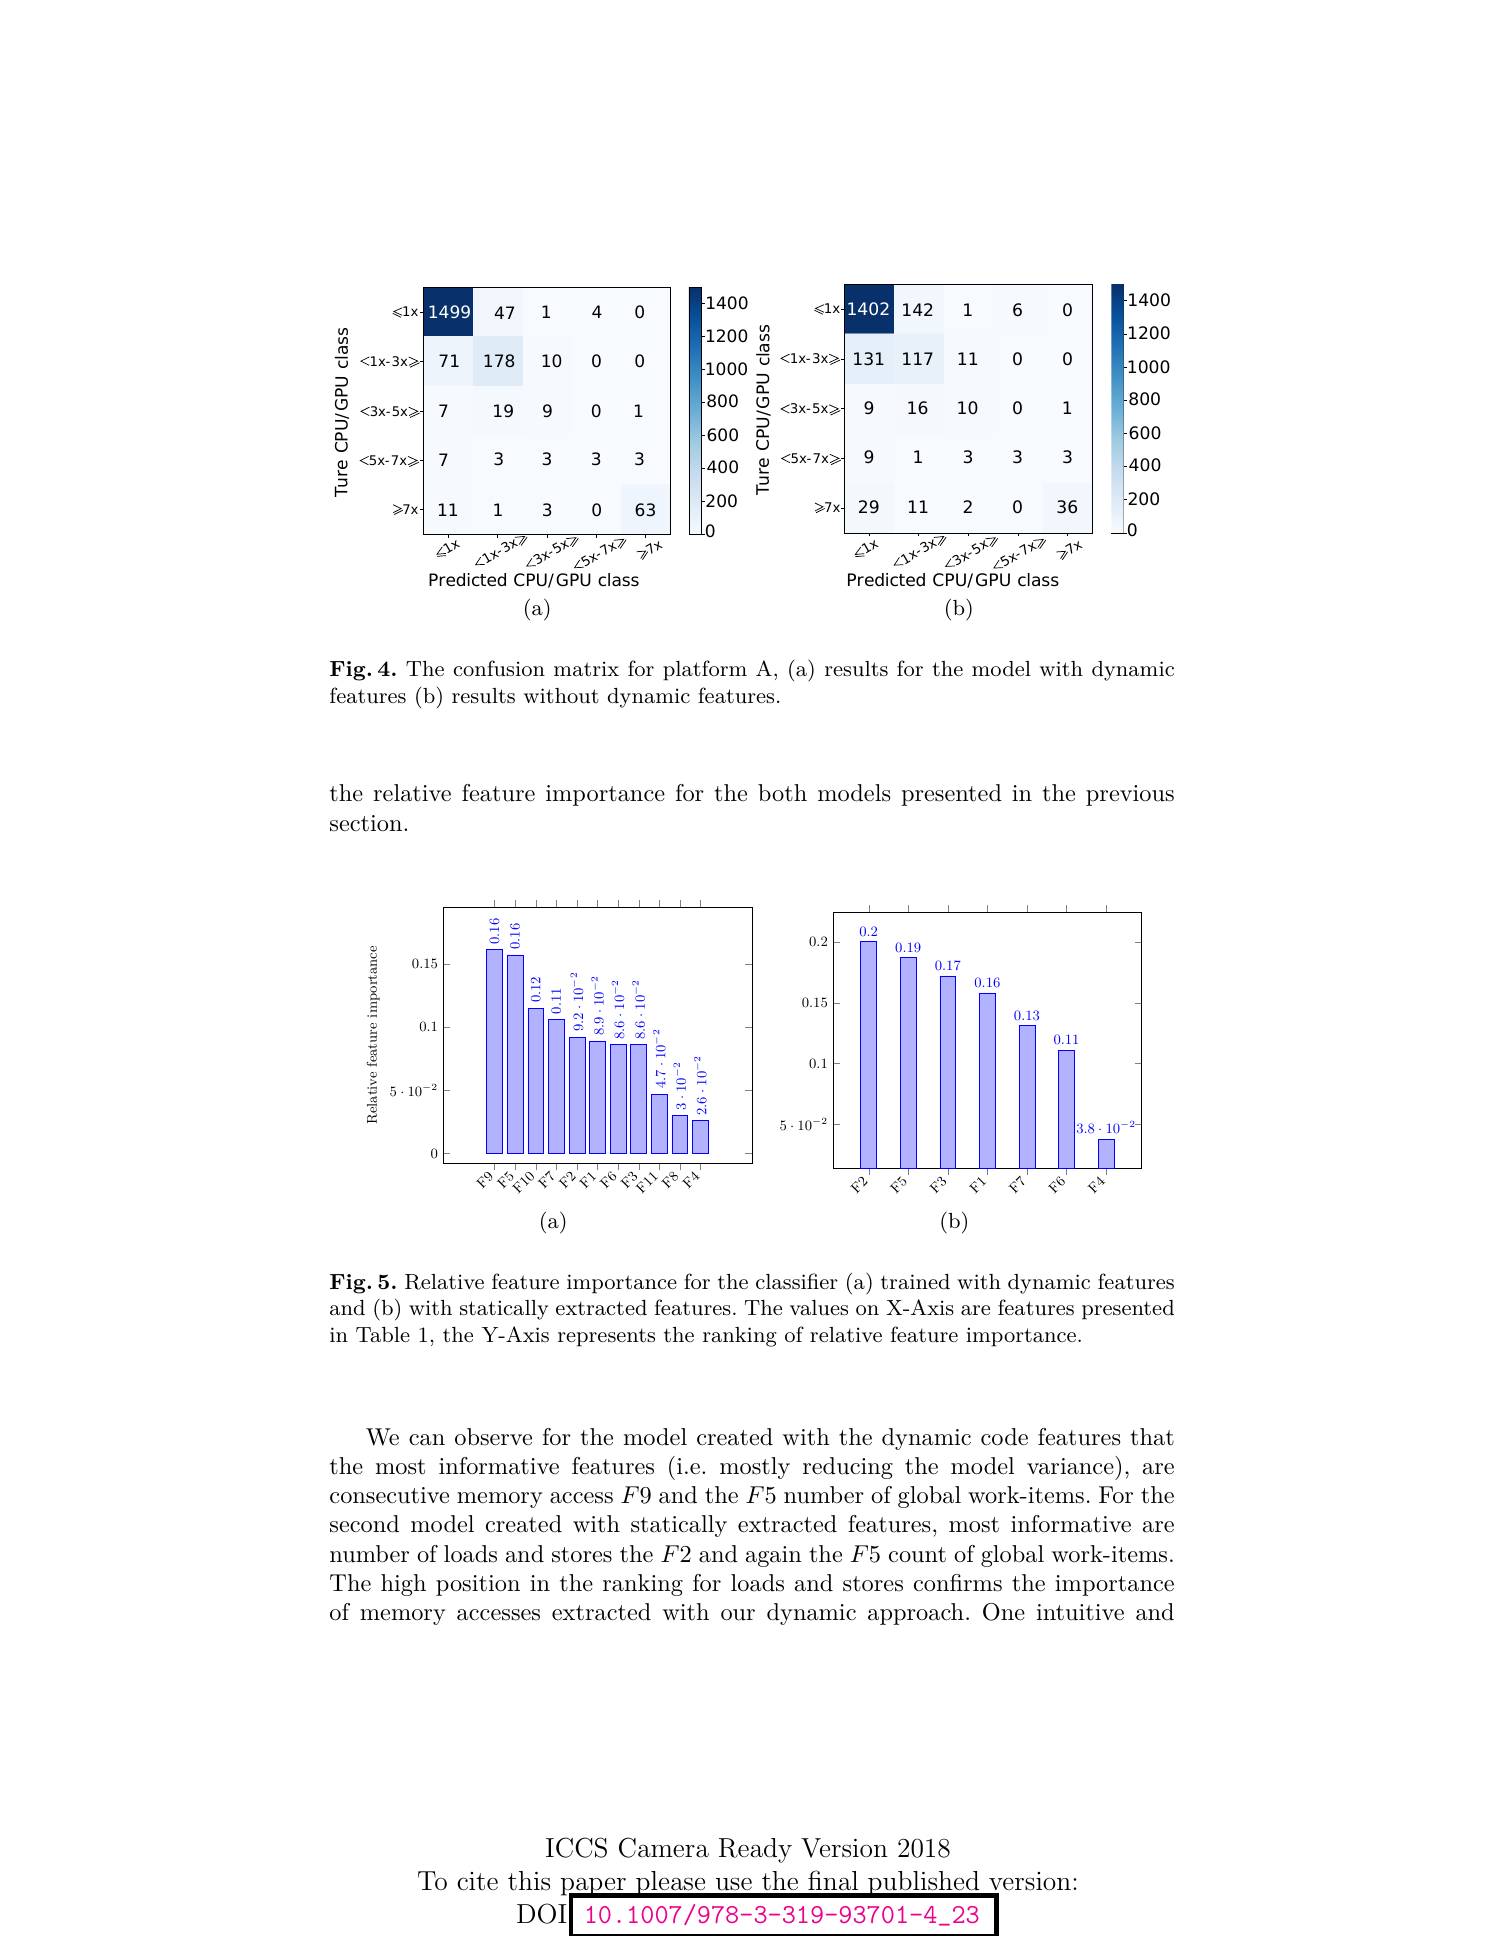 Image resolution: width=1496 pixels, height=1936 pixels. I want to click on platform, so click(705, 670).
